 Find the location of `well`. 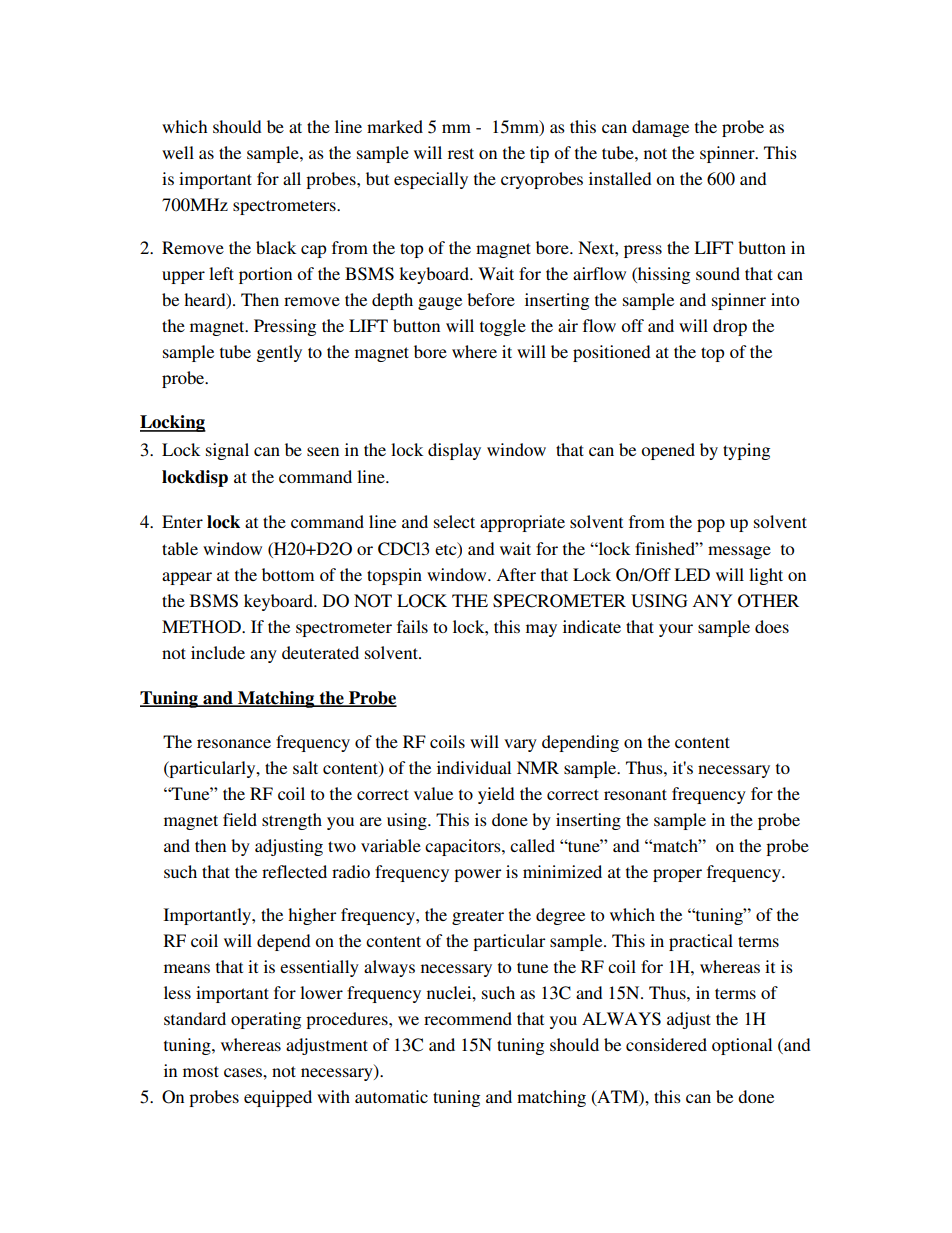

well is located at coordinates (178, 152).
